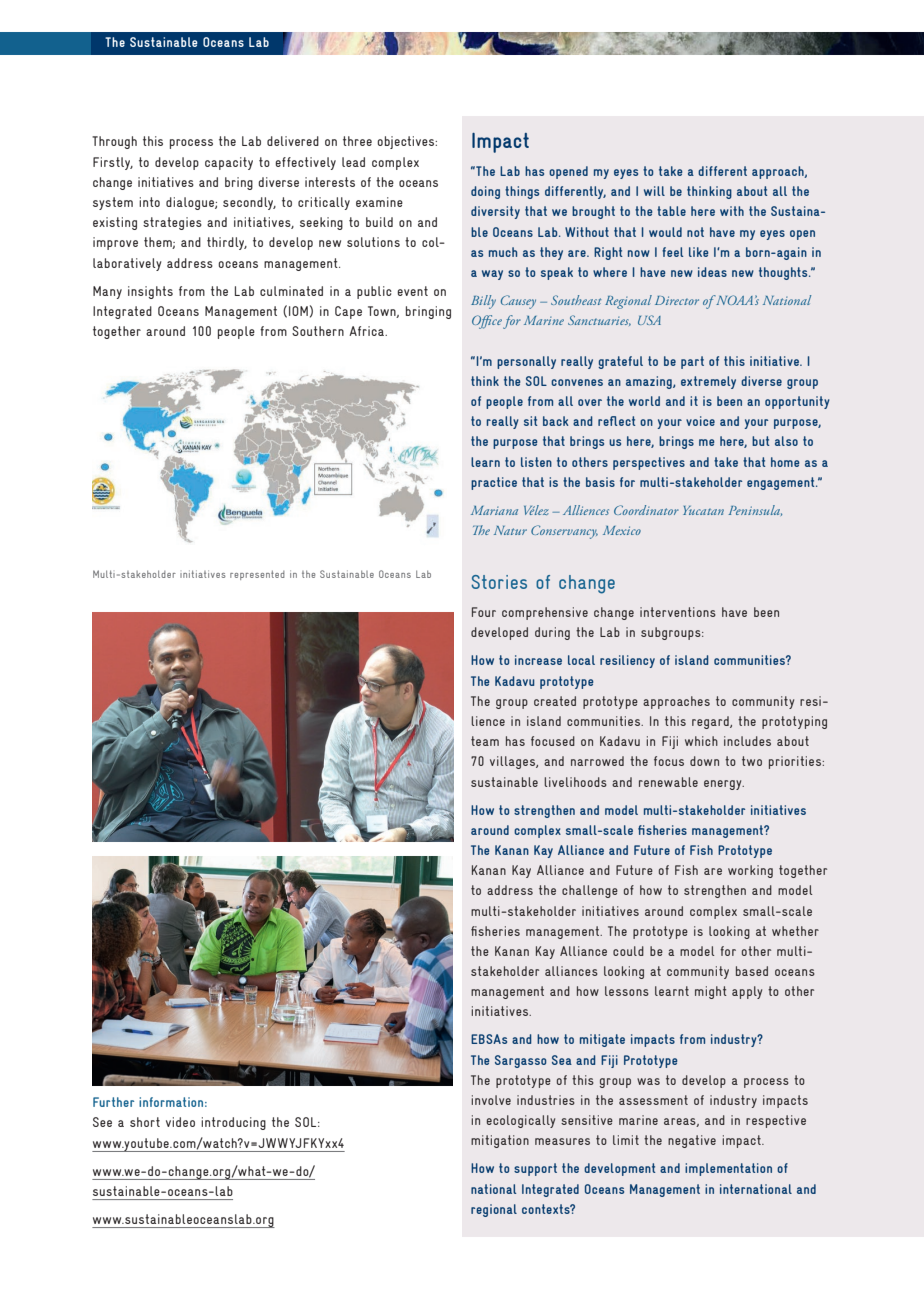 The height and width of the screenshot is (1308, 924). What do you see at coordinates (485, 741) in the screenshot?
I see `team` at bounding box center [485, 741].
